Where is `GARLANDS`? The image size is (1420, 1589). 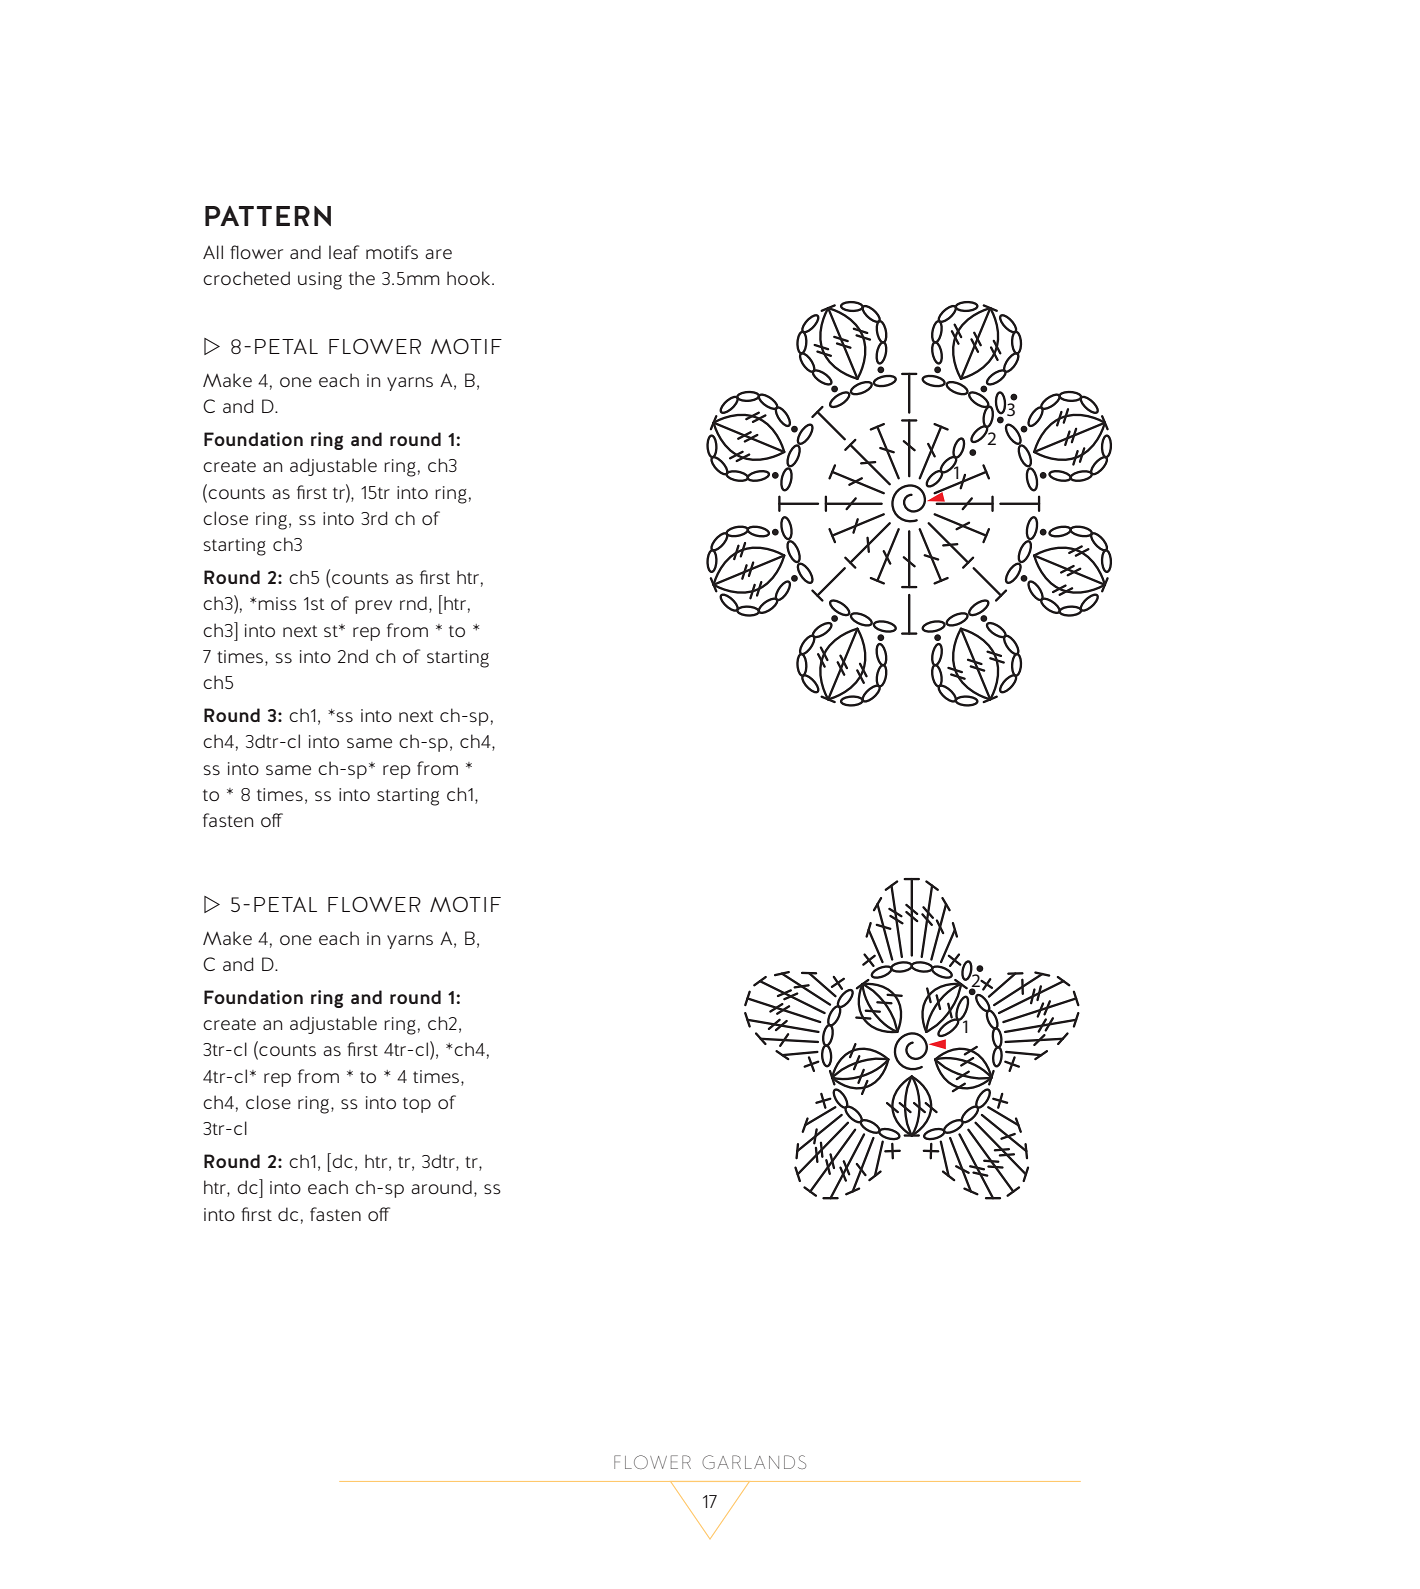 GARLANDS is located at coordinates (754, 1462).
